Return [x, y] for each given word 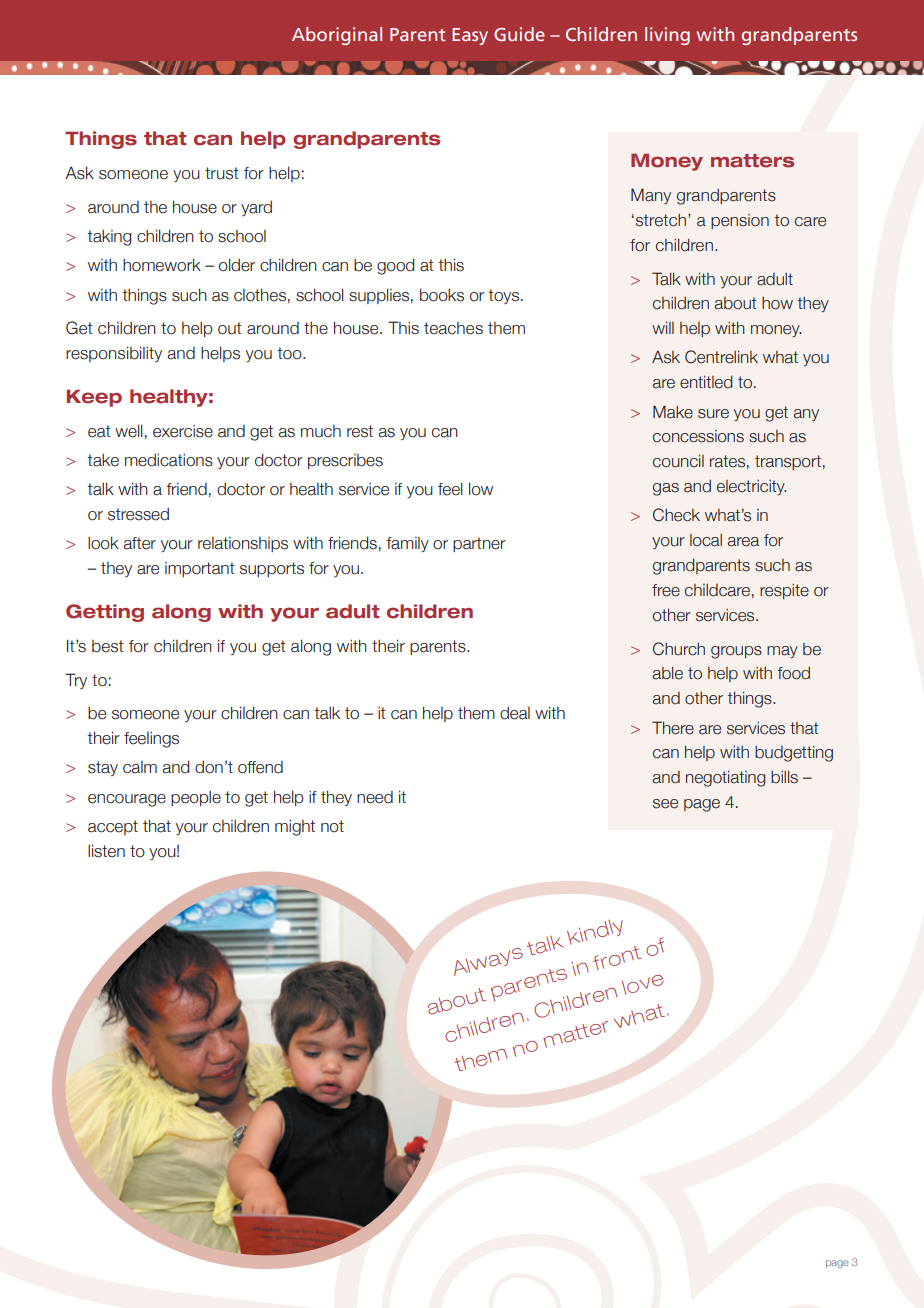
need [375, 797]
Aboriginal [337, 36]
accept [113, 827]
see [665, 804]
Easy [470, 36]
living [667, 36]
